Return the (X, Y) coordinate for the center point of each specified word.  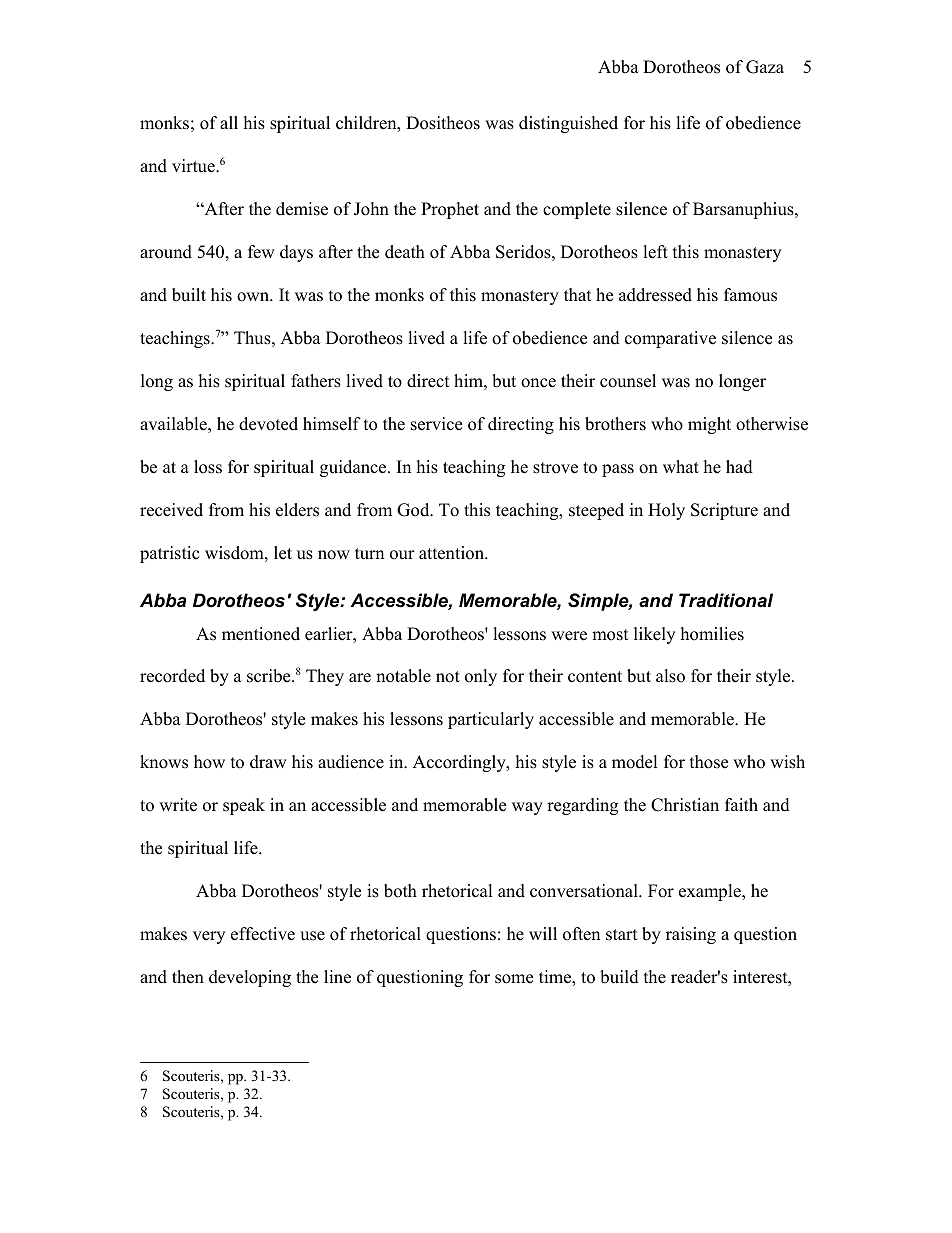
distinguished (568, 124)
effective (263, 934)
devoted (268, 424)
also (670, 676)
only (481, 677)
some (514, 979)
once (538, 383)
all (229, 122)
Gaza (765, 67)
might (709, 425)
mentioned (261, 634)
